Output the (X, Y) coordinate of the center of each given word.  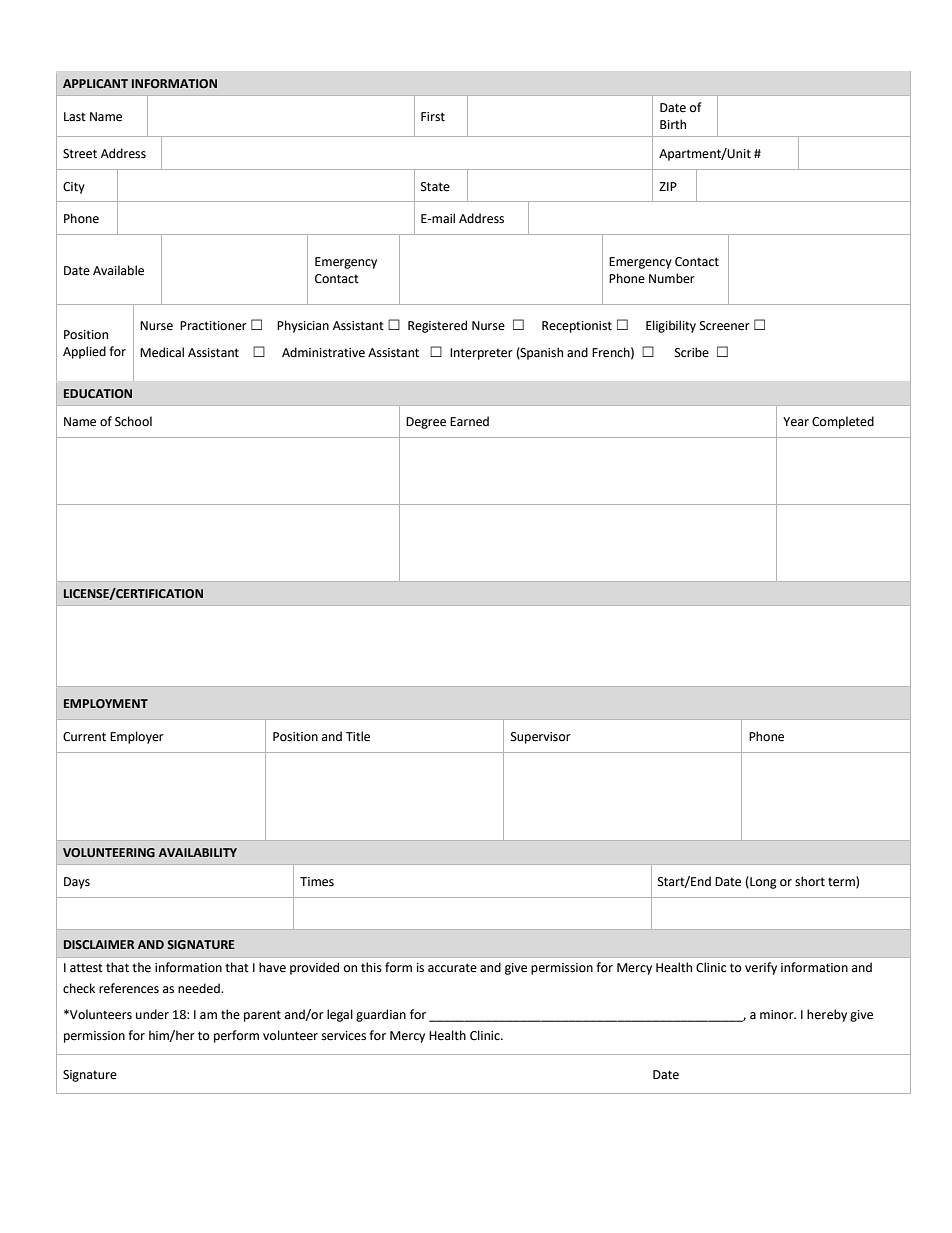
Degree (426, 423)
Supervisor (541, 738)
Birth (673, 124)
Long (762, 882)
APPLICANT (95, 83)
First (433, 117)
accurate (452, 968)
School (133, 421)
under (152, 1014)
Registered (437, 326)
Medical (162, 352)
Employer (137, 737)
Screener (725, 326)
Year (796, 422)
